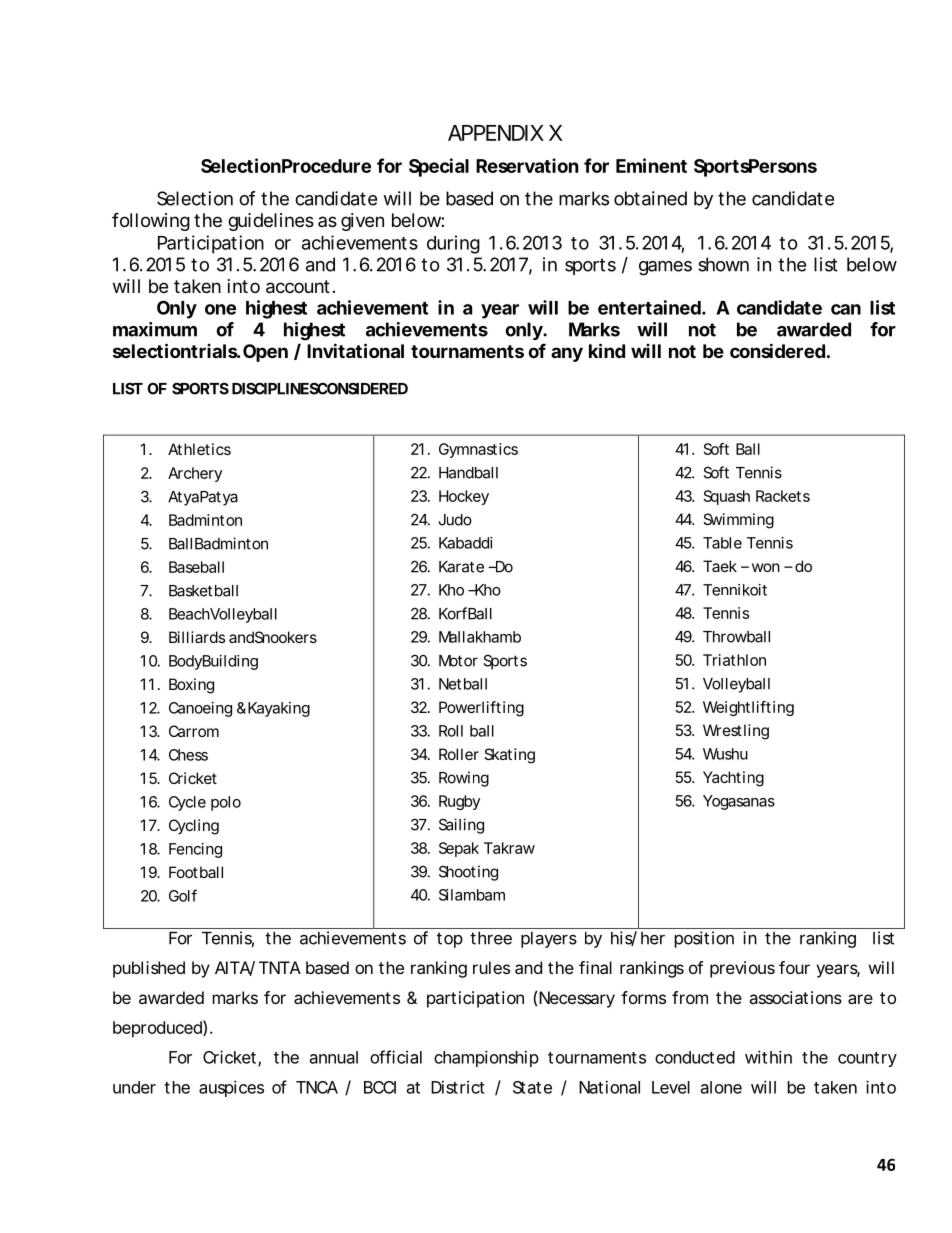 The image size is (952, 1233). Describe the element at coordinates (197, 637) in the document. I see `Billiards` at that location.
